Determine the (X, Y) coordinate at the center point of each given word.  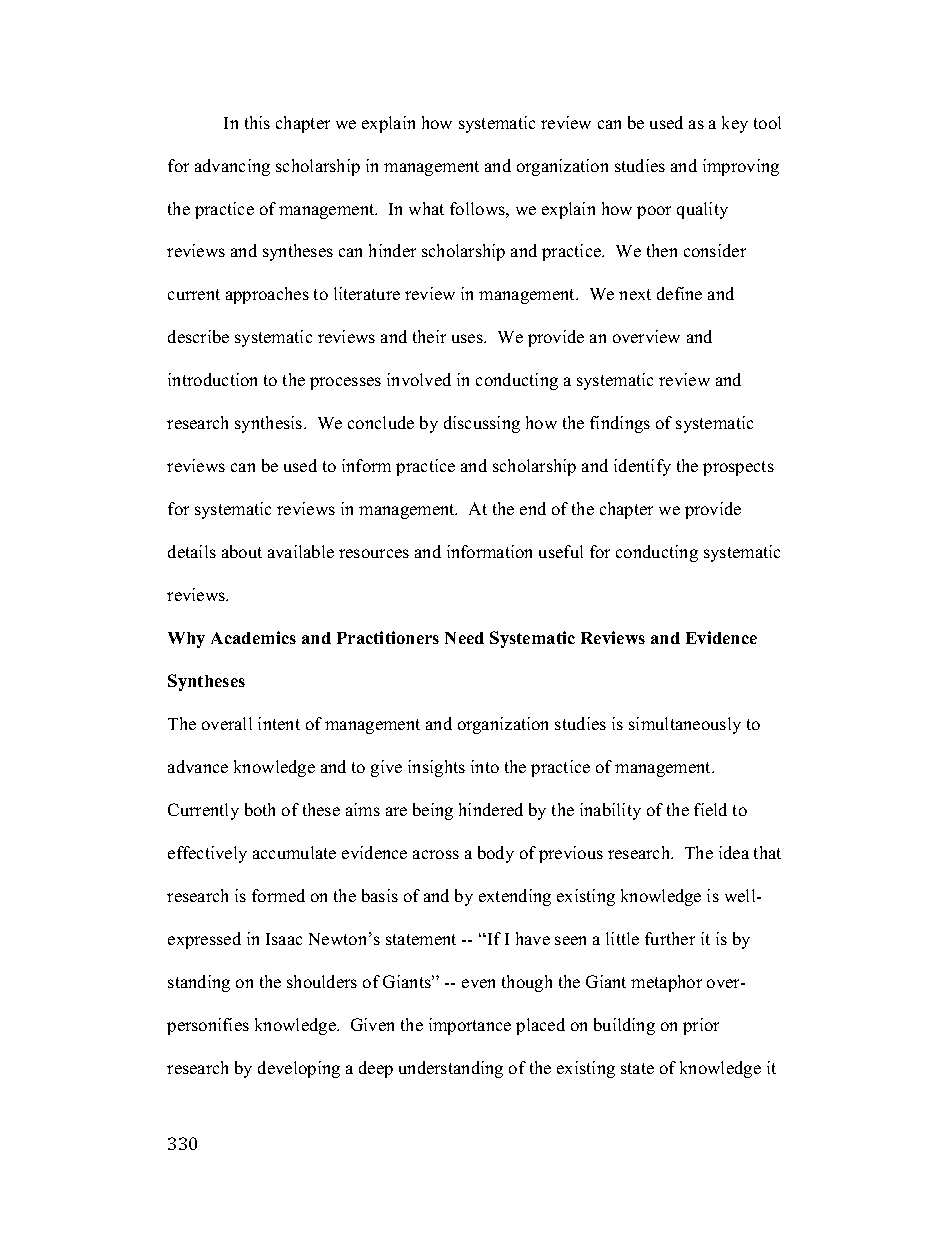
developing (299, 1069)
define (679, 293)
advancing (232, 167)
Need (464, 638)
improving (741, 167)
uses (468, 338)
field (710, 809)
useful (561, 551)
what (426, 208)
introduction (212, 379)
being (433, 811)
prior (701, 1026)
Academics (253, 637)
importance (470, 1026)
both (260, 809)
